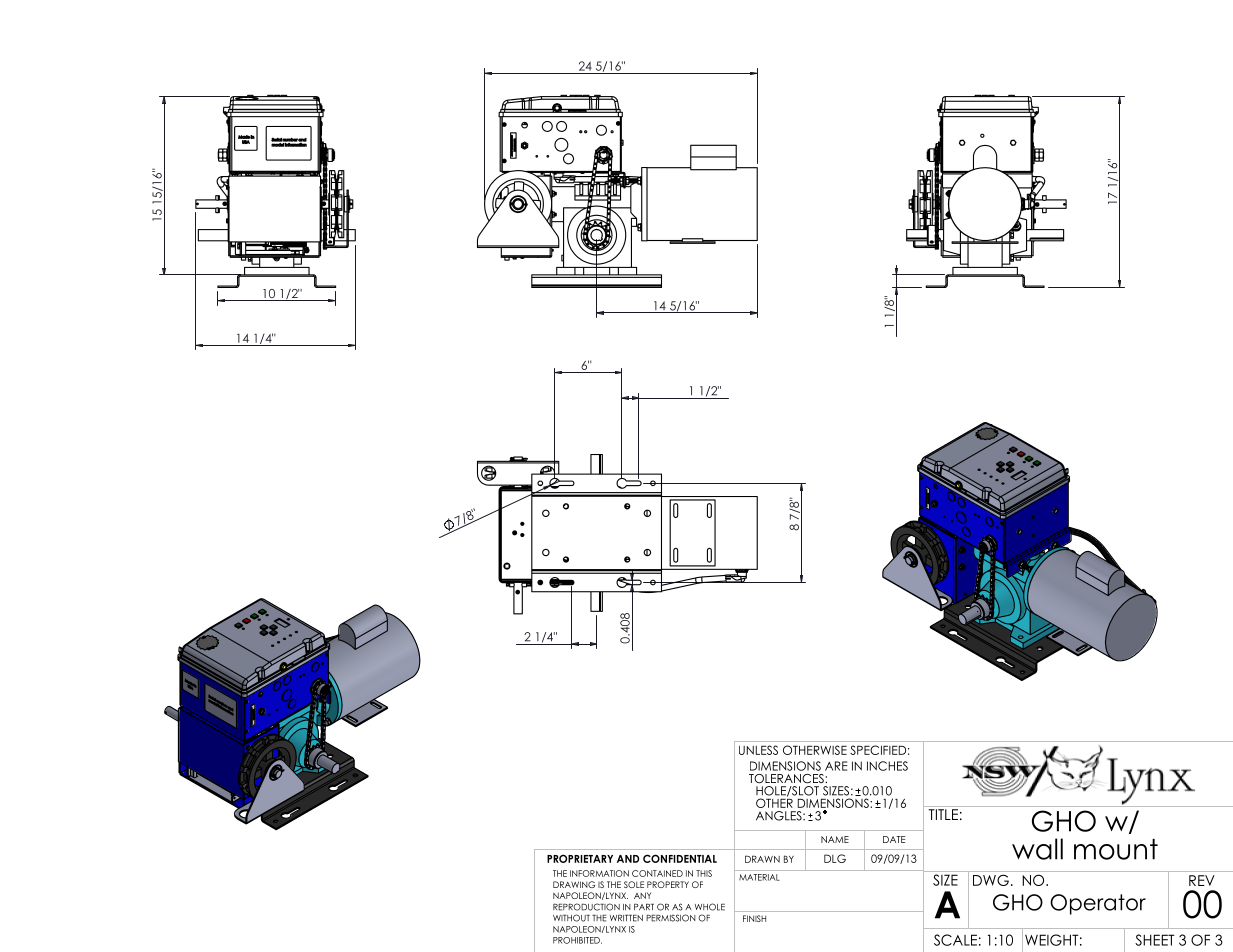 This document has width=1233, height=952. Describe the element at coordinates (780, 816) in the document. I see `ANGLES` at that location.
